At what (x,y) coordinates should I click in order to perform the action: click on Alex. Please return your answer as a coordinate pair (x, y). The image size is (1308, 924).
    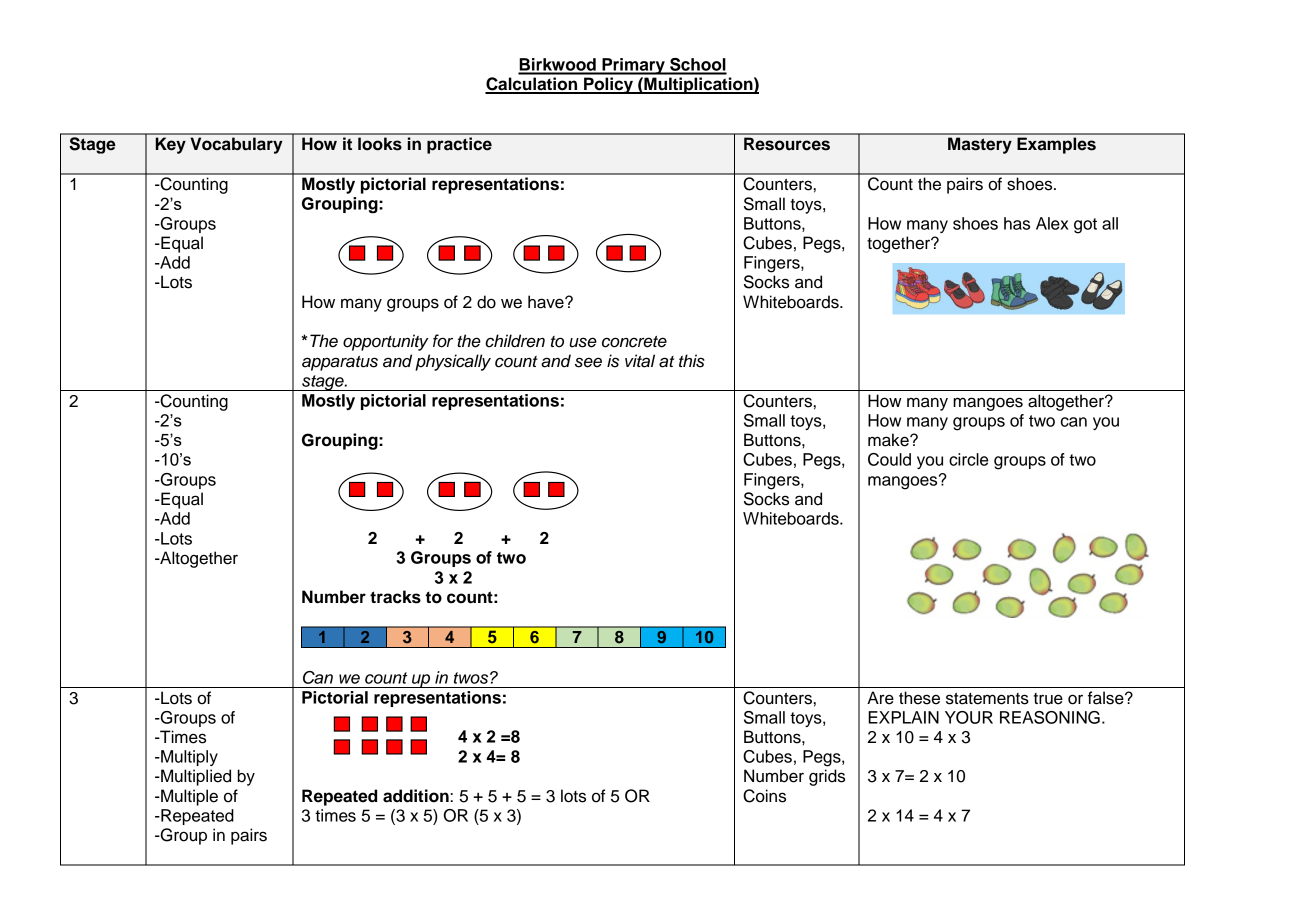
    Looking at the image, I should click on (1052, 223).
